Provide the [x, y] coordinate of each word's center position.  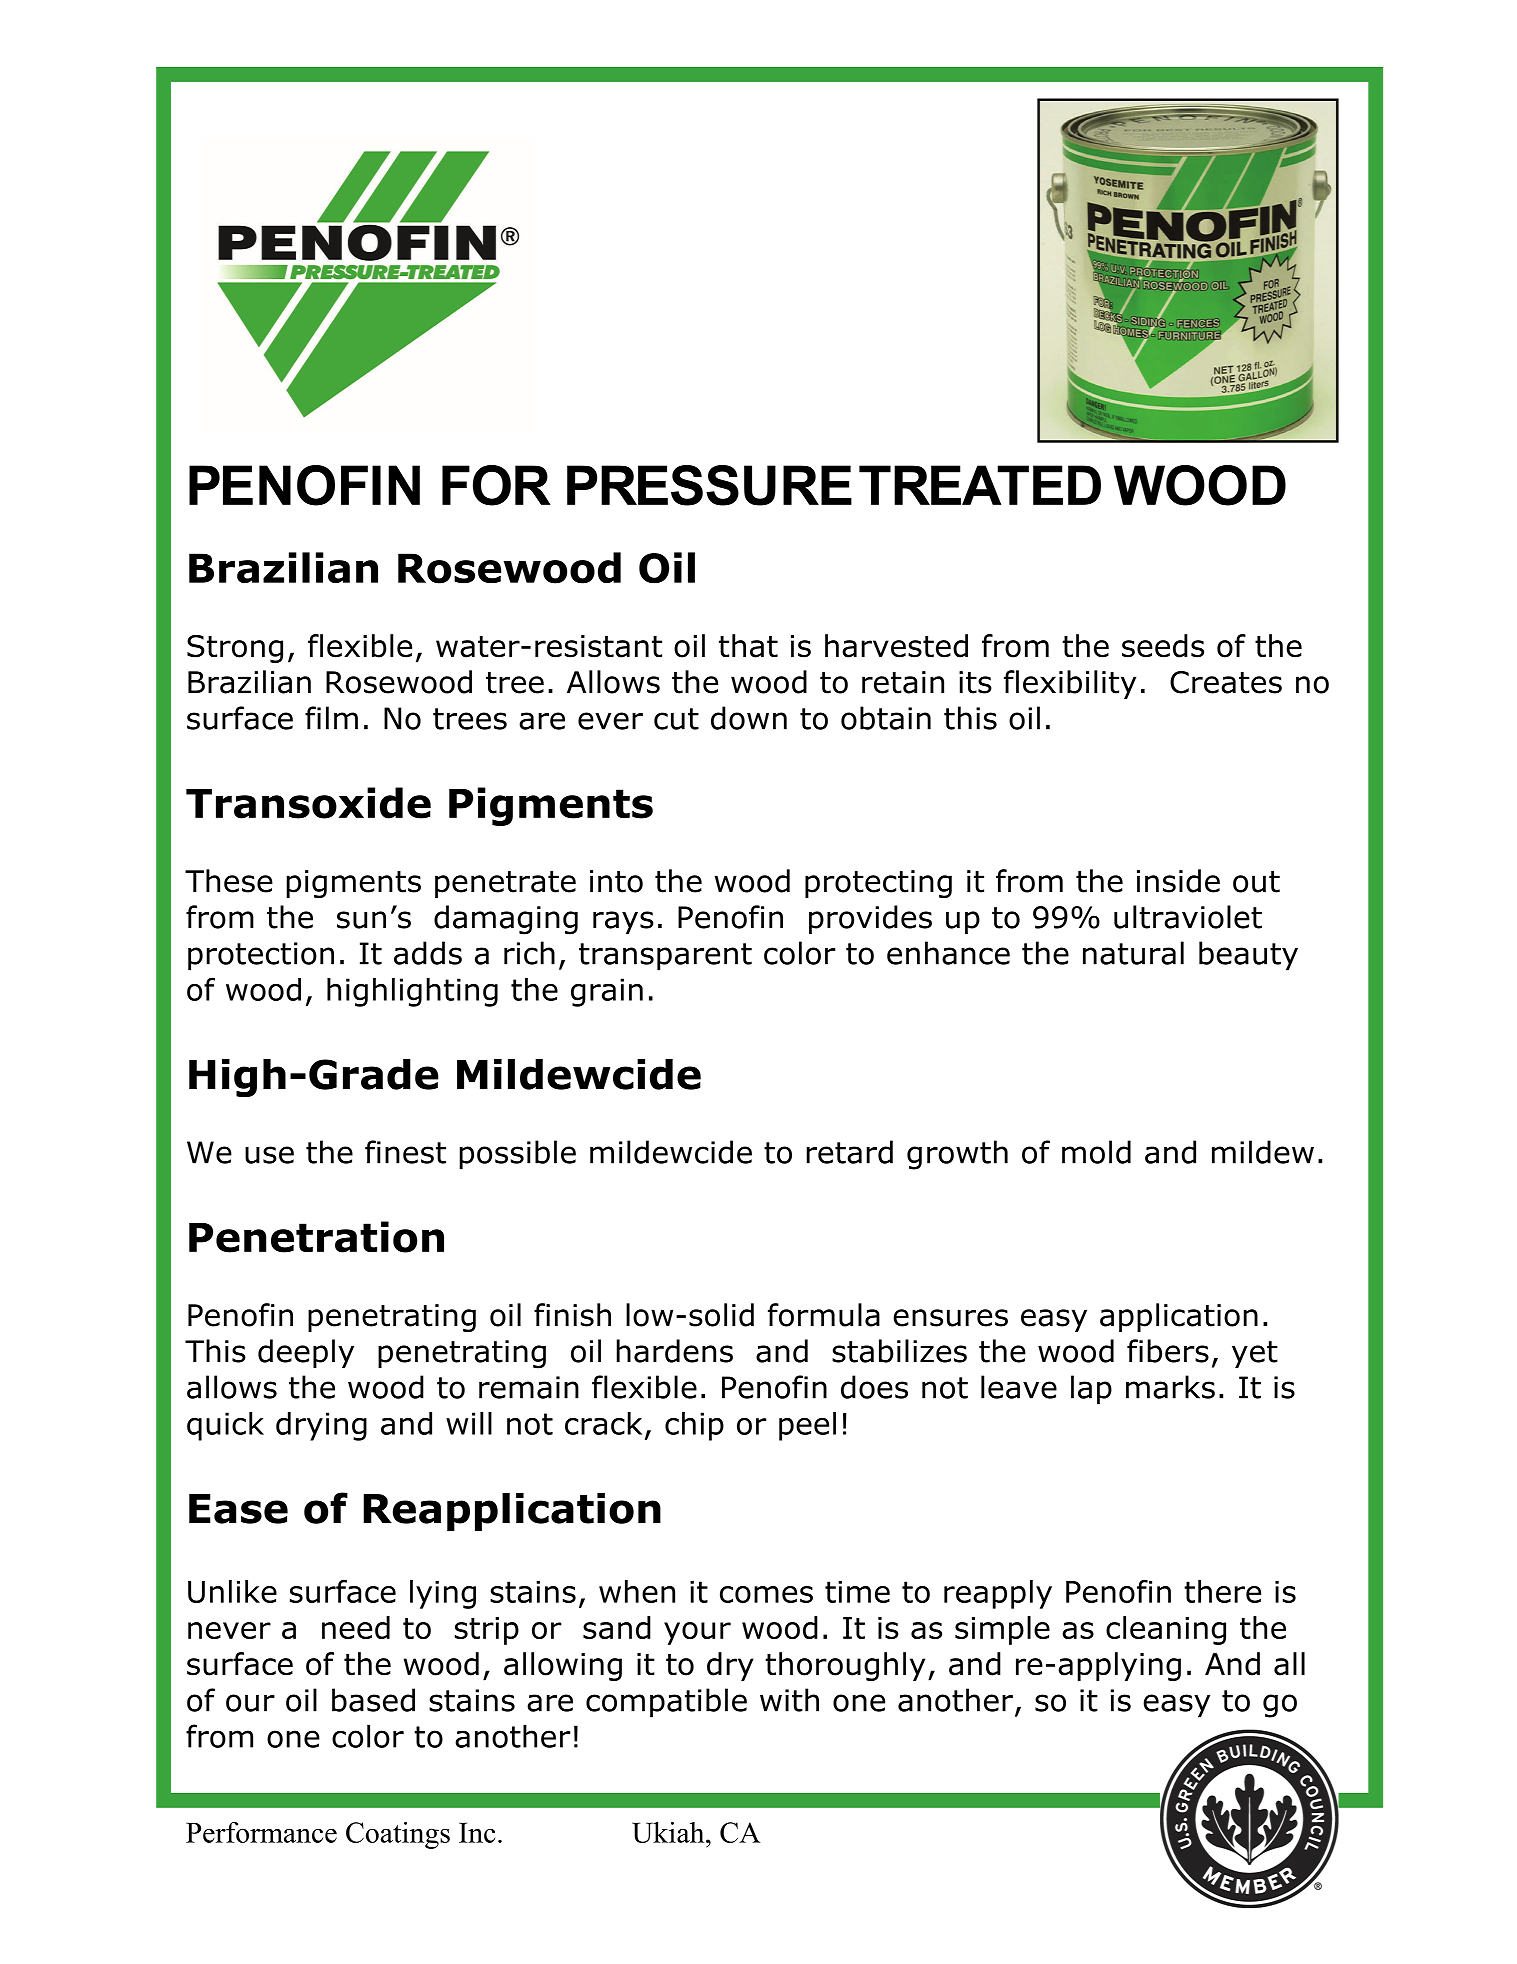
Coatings [398, 1835]
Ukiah [669, 1832]
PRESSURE [709, 485]
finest [405, 1152]
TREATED [980, 485]
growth [957, 1155]
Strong [235, 649]
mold [1096, 1152]
